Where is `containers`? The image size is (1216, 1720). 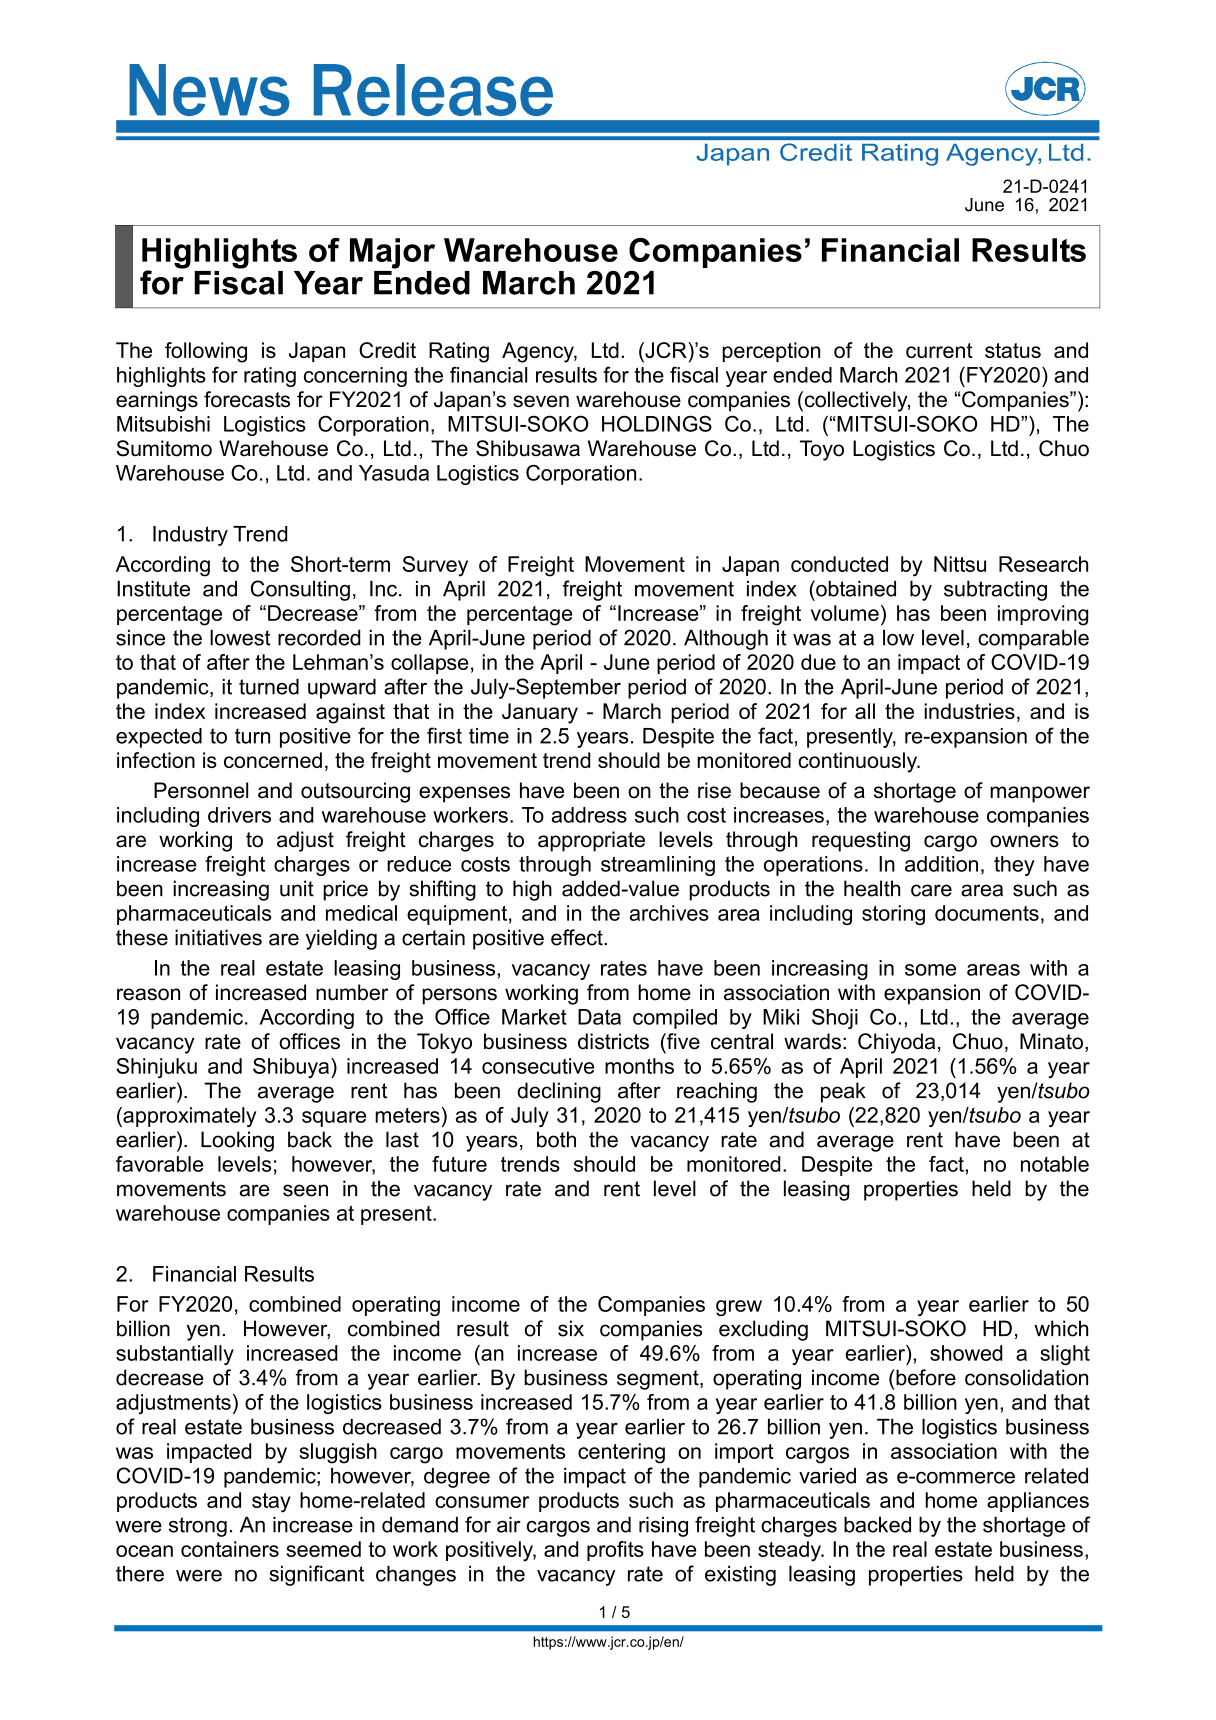 containers is located at coordinates (230, 1549).
